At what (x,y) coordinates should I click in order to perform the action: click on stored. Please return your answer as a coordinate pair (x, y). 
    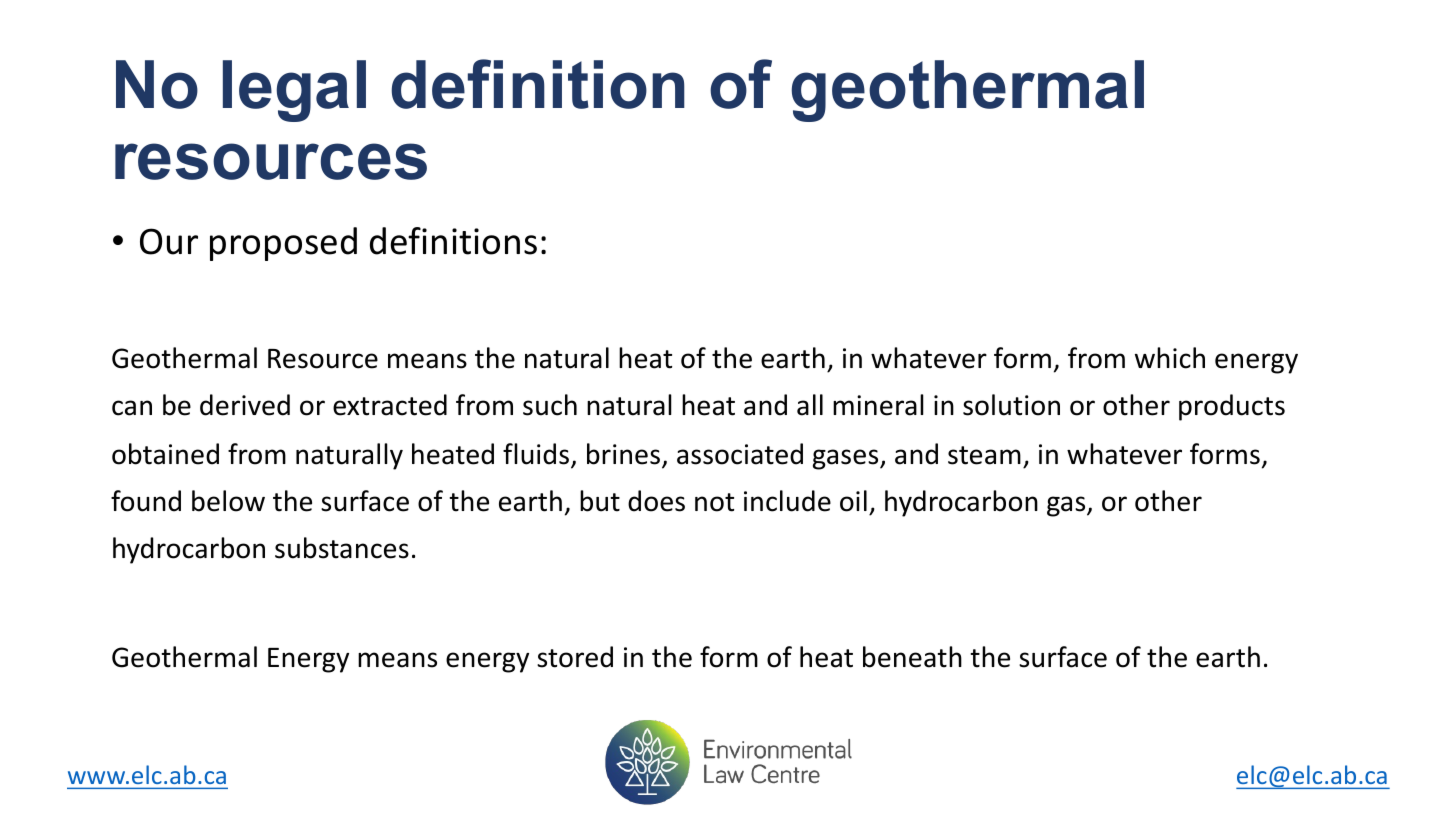
    Looking at the image, I should click on (575, 657).
